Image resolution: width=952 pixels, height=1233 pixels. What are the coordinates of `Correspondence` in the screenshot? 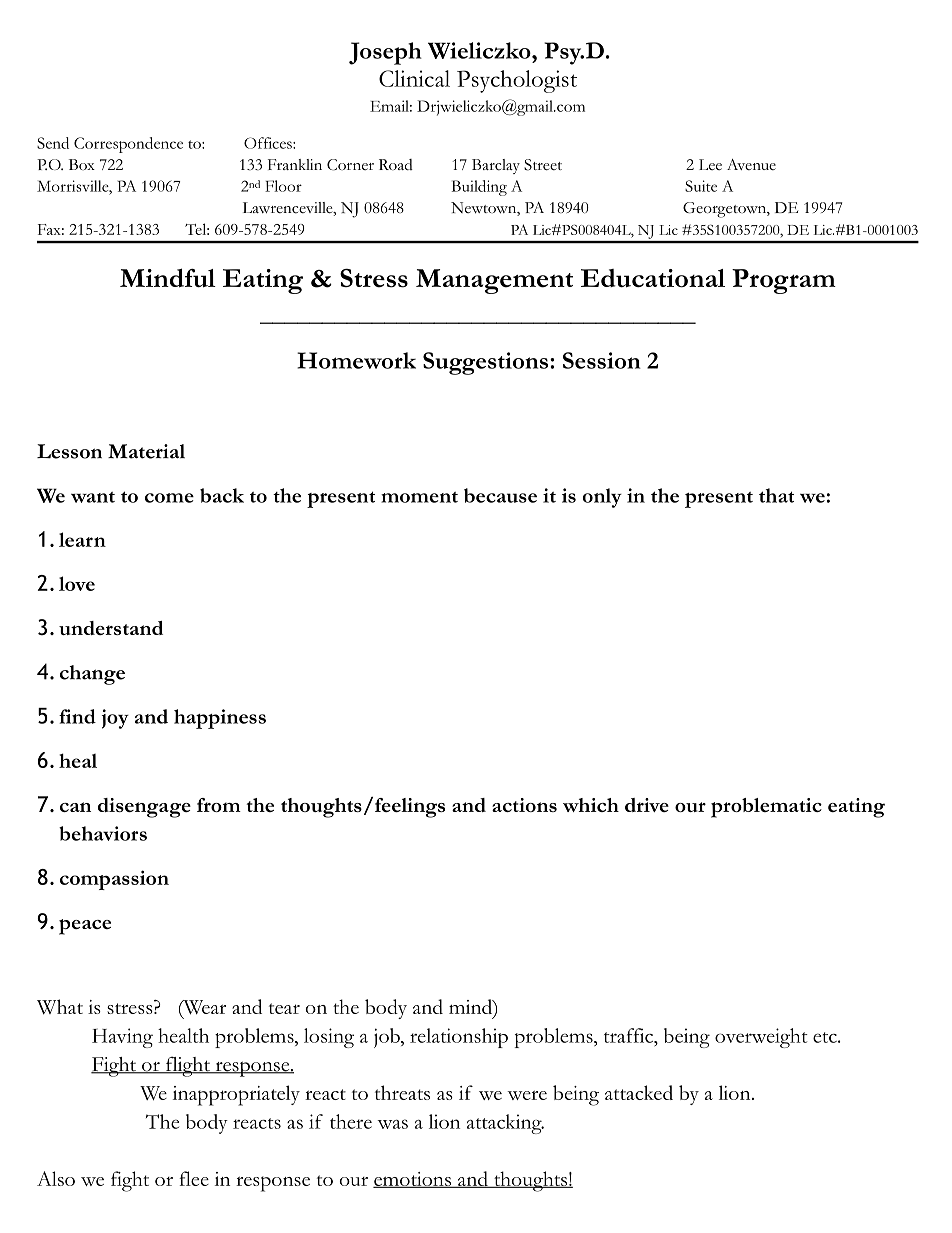 It's located at (128, 145).
